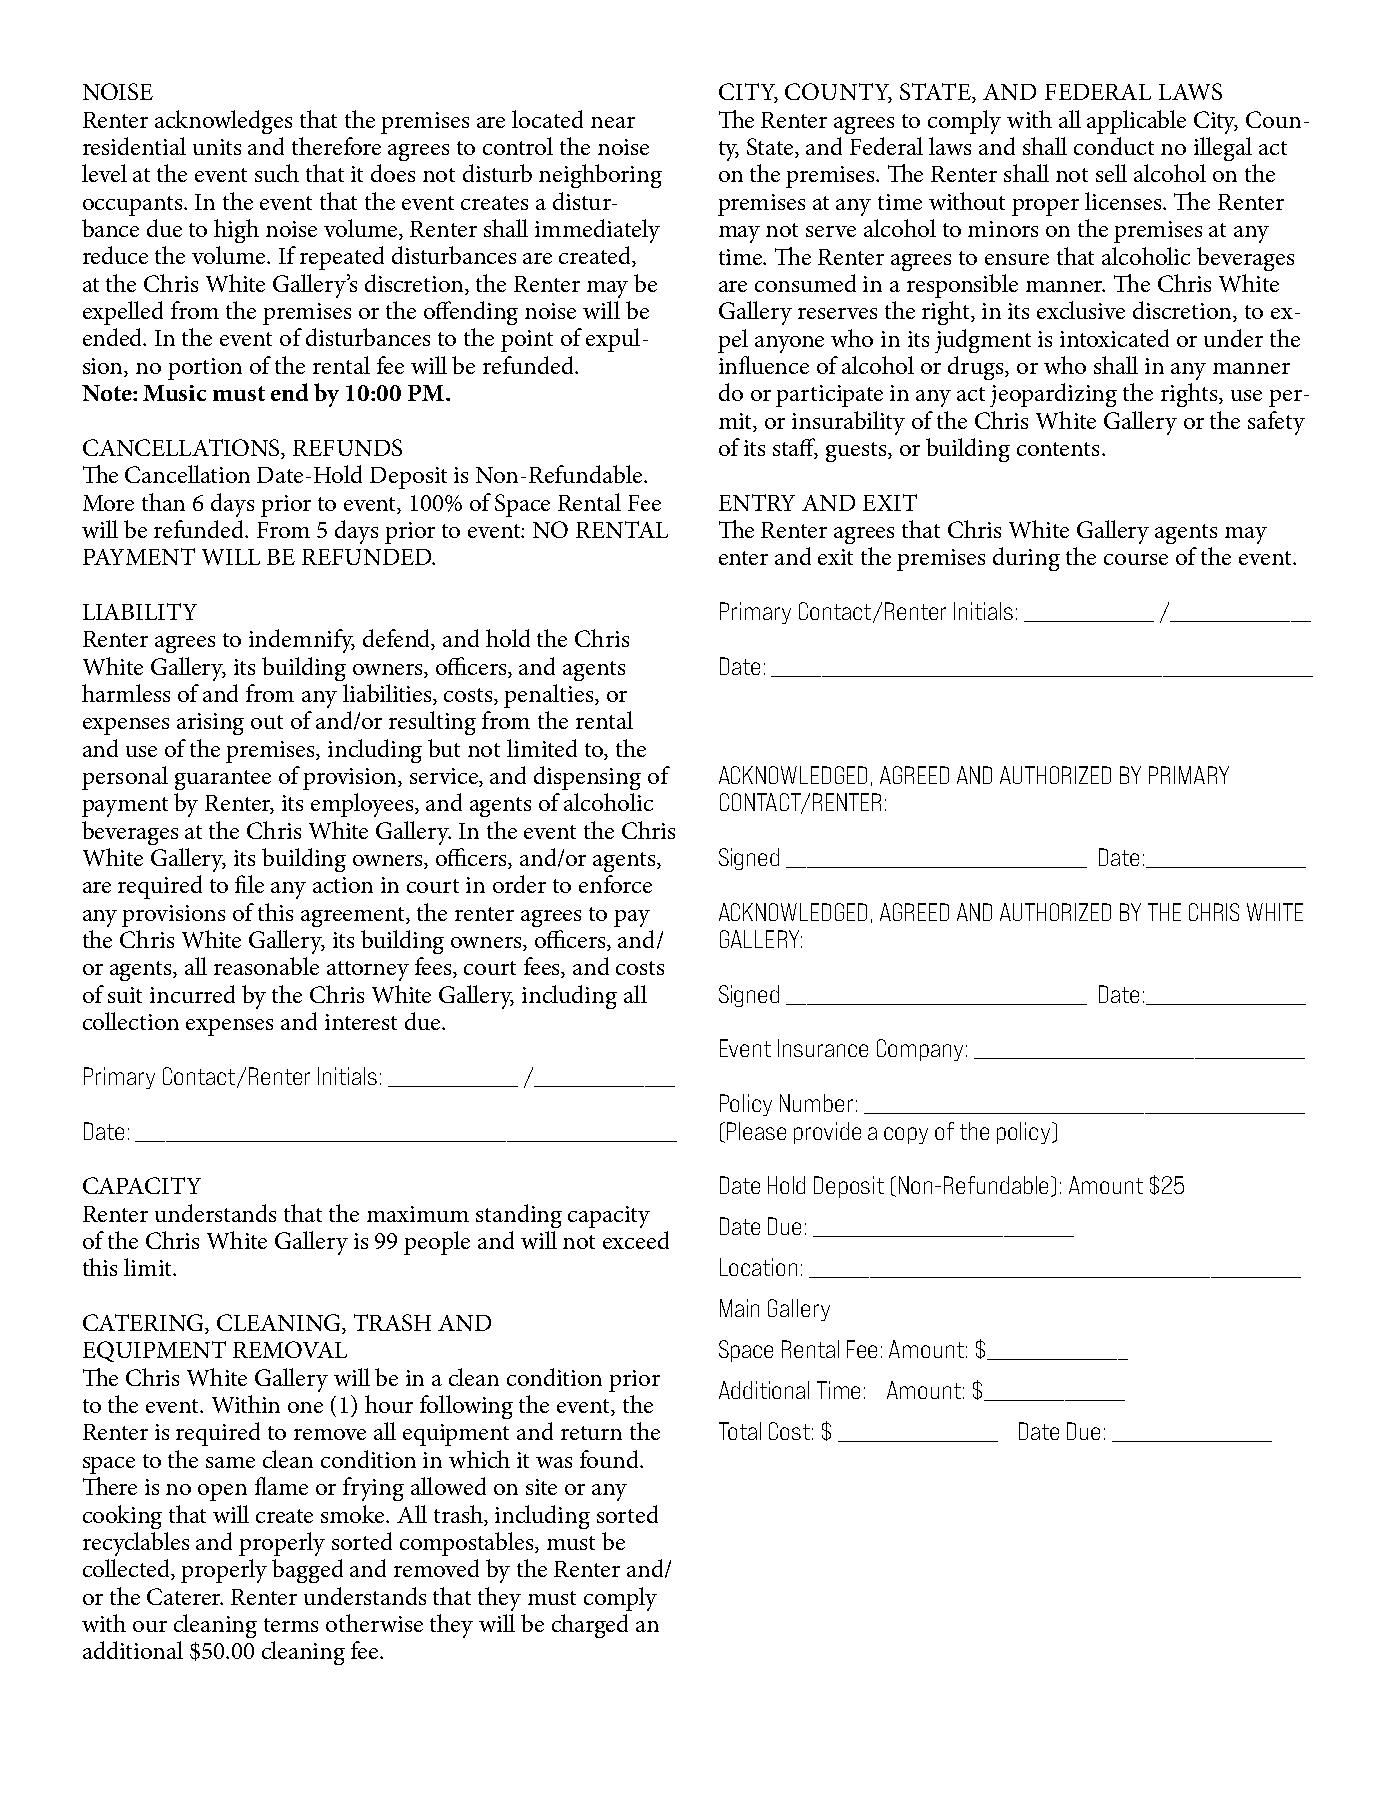  Describe the element at coordinates (163, 502) in the document. I see `than` at that location.
